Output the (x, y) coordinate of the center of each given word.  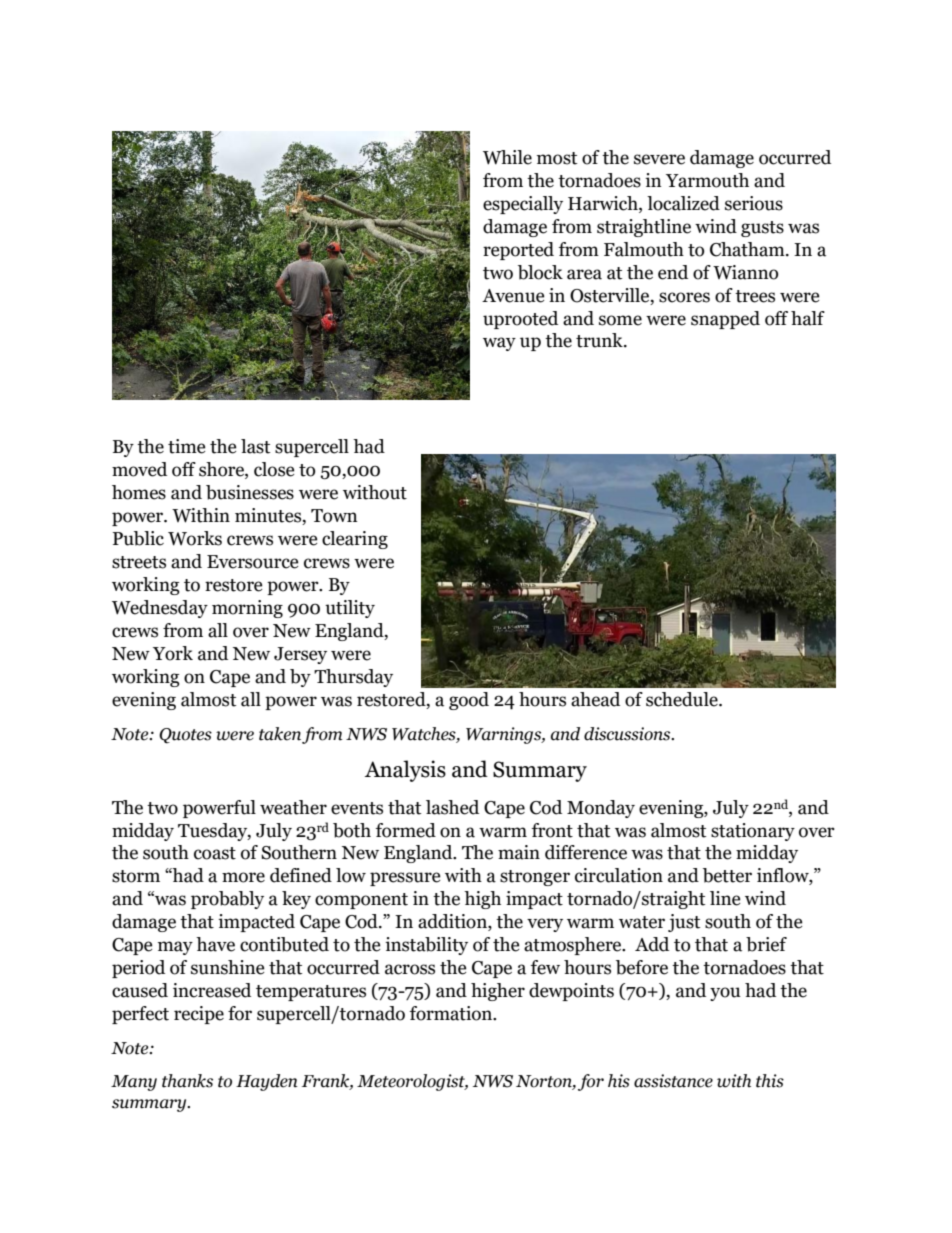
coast (215, 853)
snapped (725, 320)
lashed (452, 807)
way (499, 344)
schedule (683, 699)
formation (452, 1013)
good (469, 701)
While (507, 157)
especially (523, 205)
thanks (187, 1081)
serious (754, 203)
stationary (753, 832)
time (187, 446)
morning (247, 609)
